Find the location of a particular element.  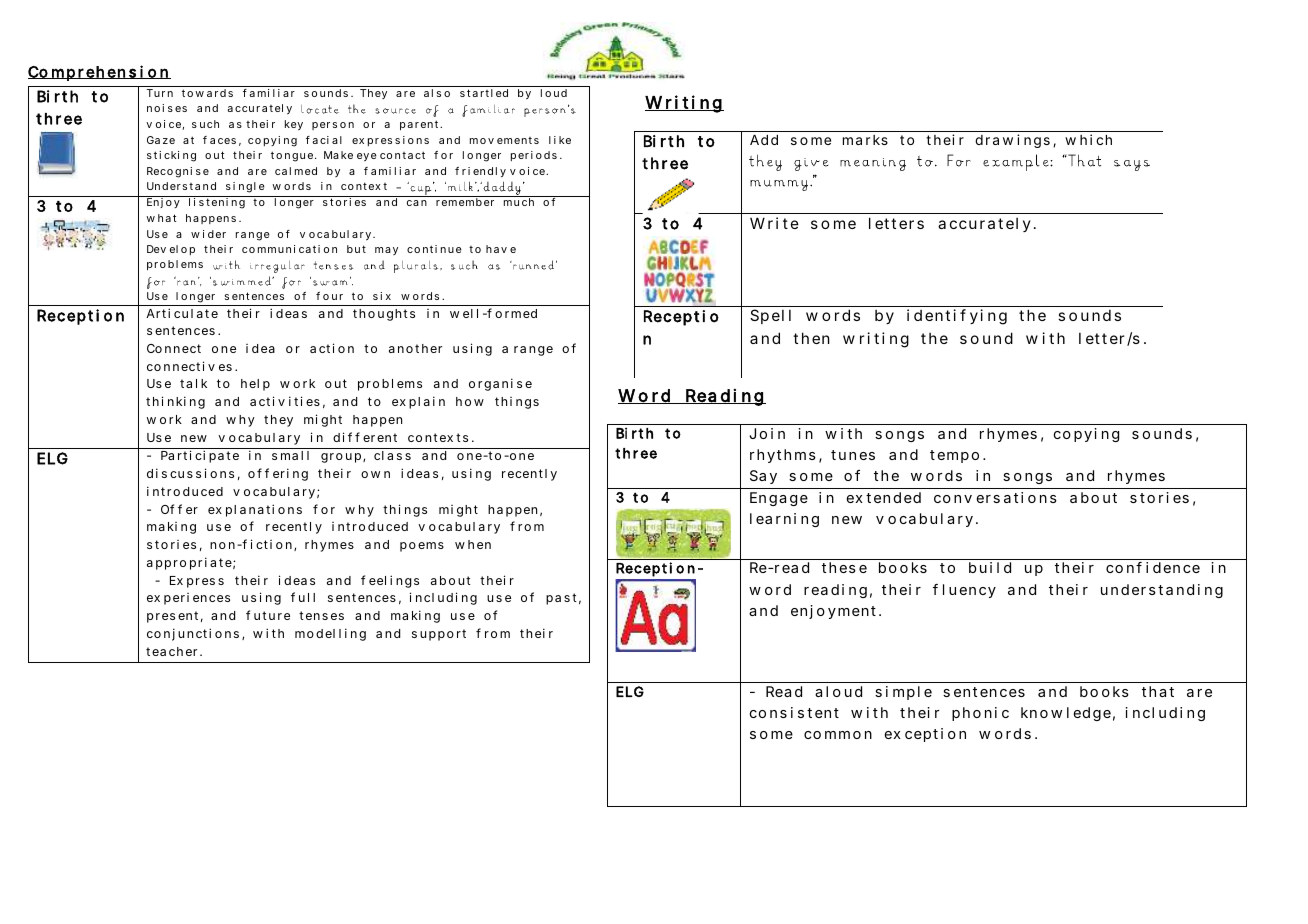

teacher is located at coordinates (171, 651).
